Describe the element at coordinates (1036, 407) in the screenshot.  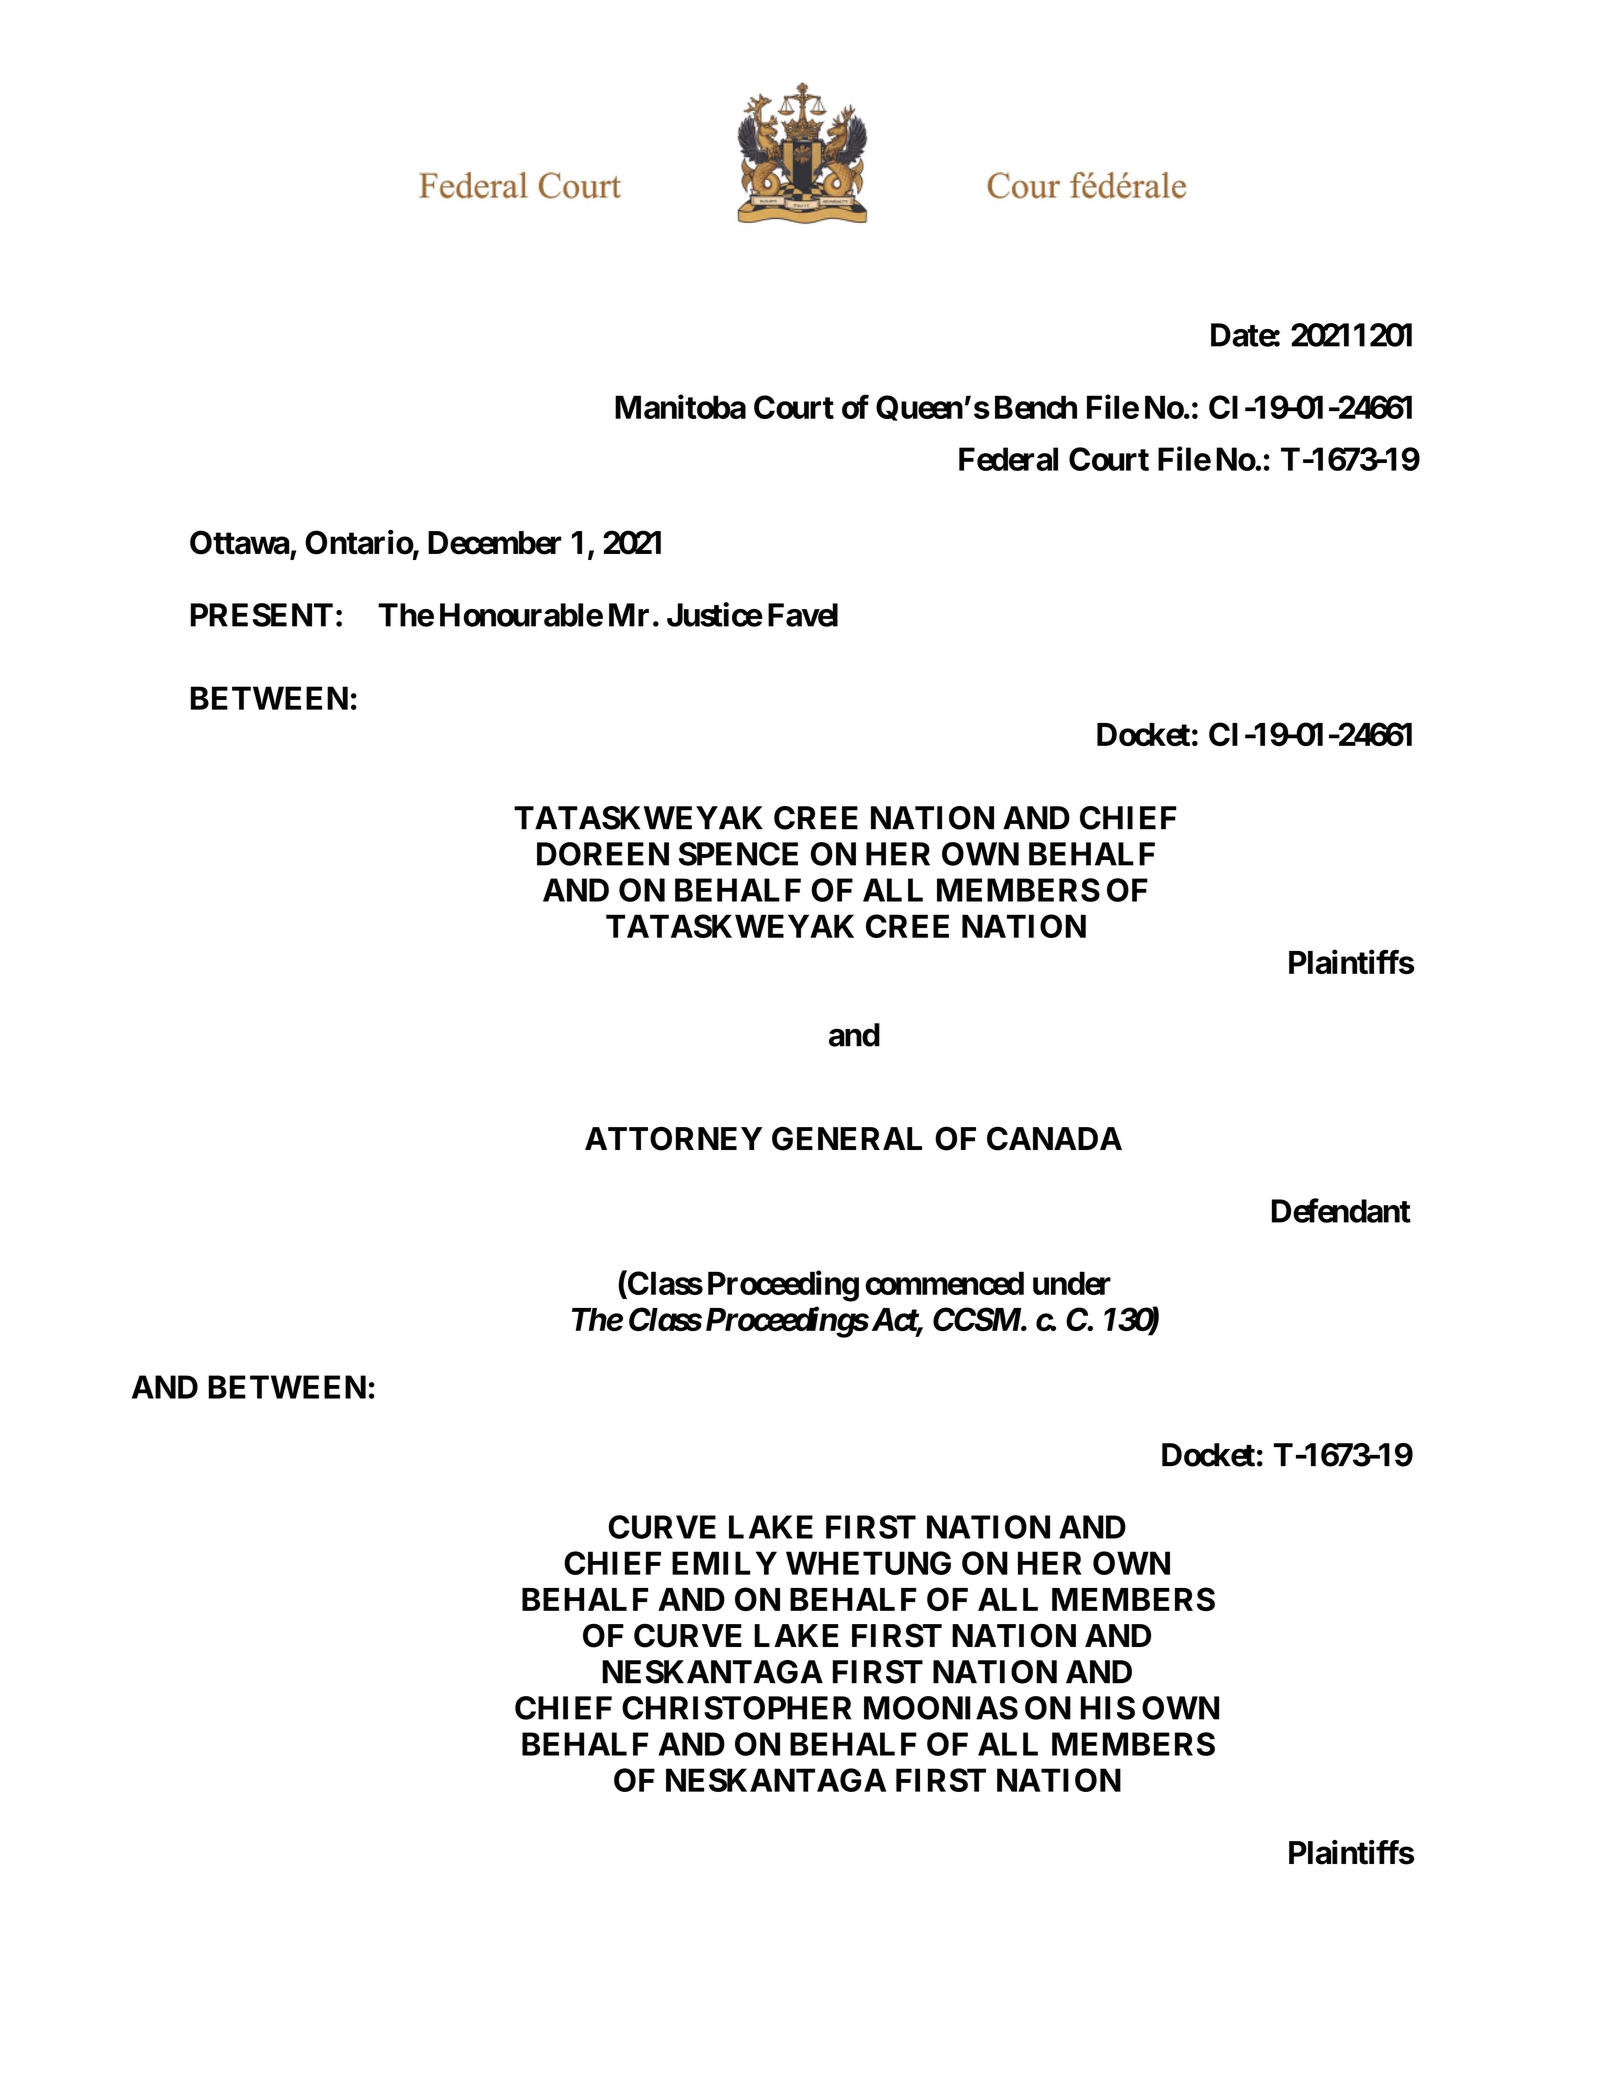
I see `Bench` at that location.
